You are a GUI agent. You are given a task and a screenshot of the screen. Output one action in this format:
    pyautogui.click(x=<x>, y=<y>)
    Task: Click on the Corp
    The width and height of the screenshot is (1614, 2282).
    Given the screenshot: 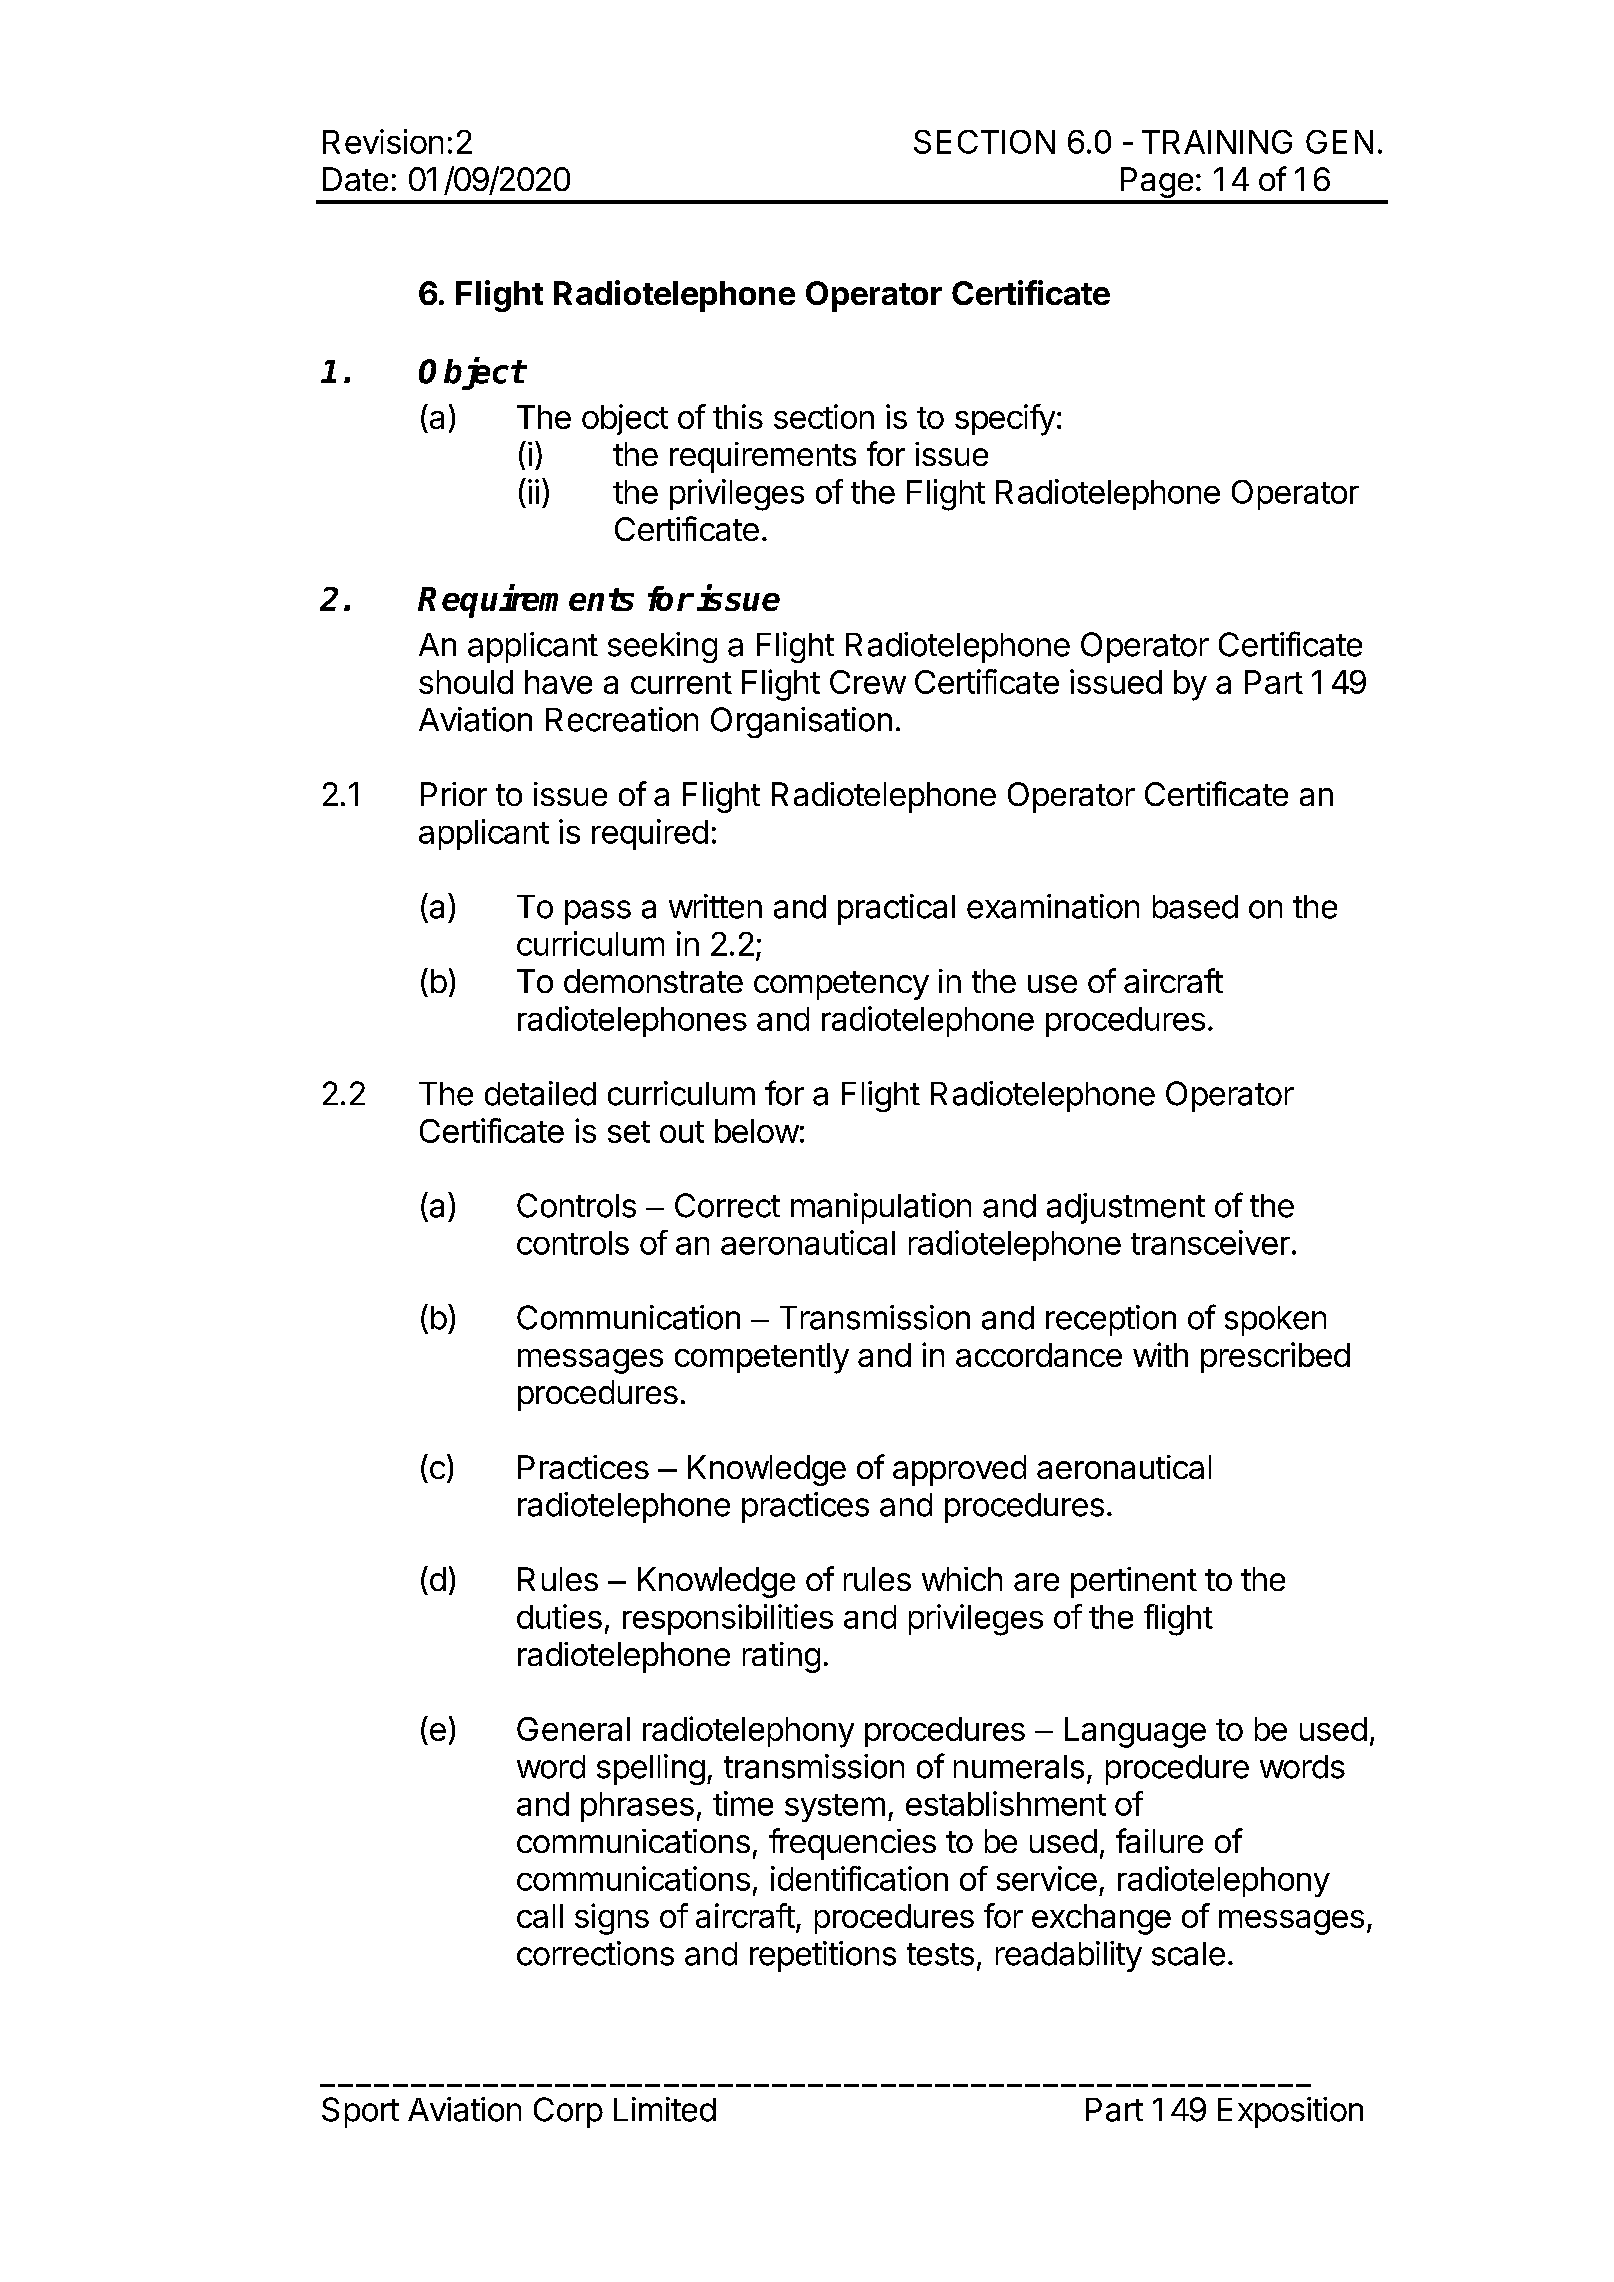 What is the action you would take?
    pyautogui.click(x=568, y=2112)
